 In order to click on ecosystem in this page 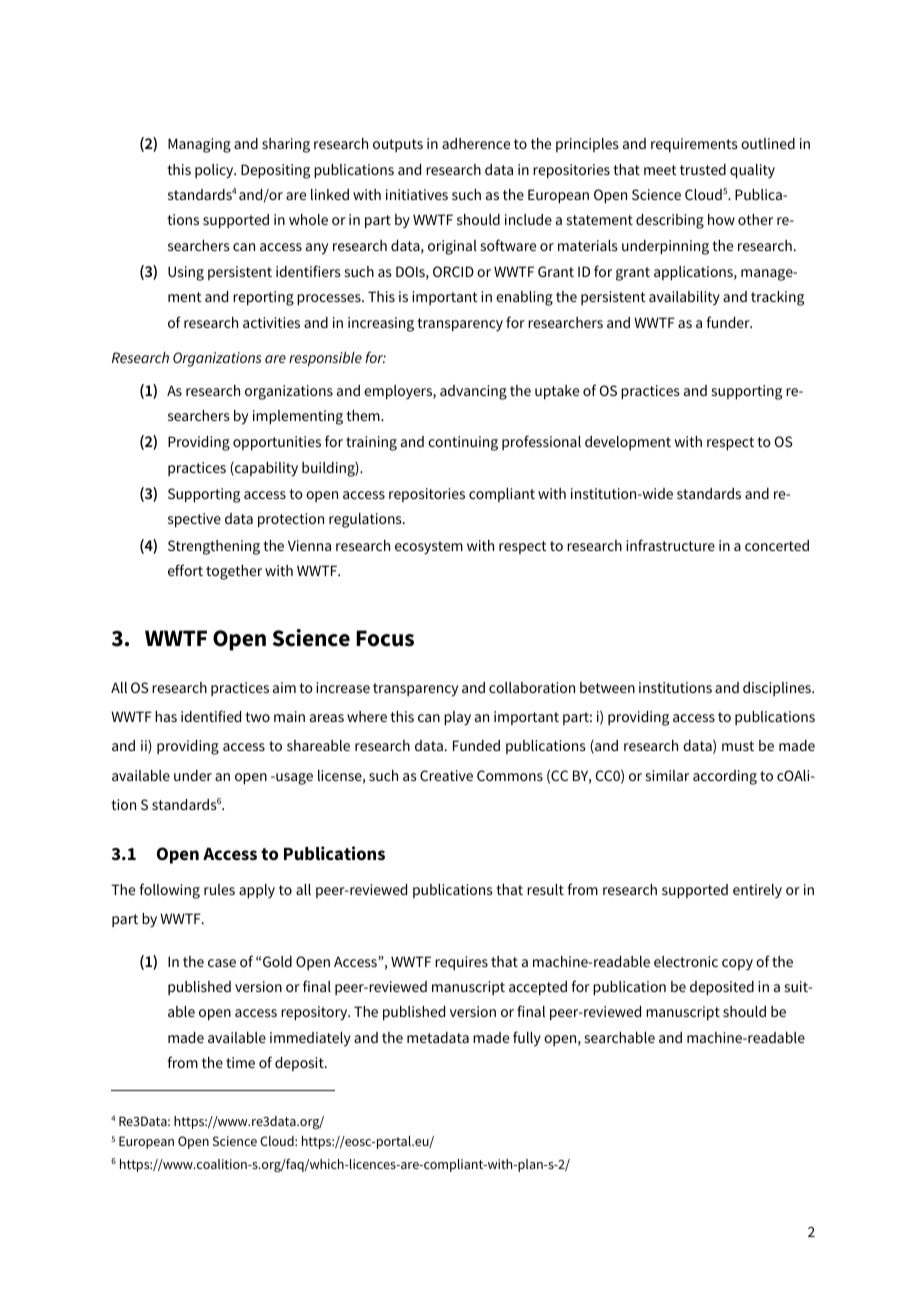, I will do `click(429, 548)`.
